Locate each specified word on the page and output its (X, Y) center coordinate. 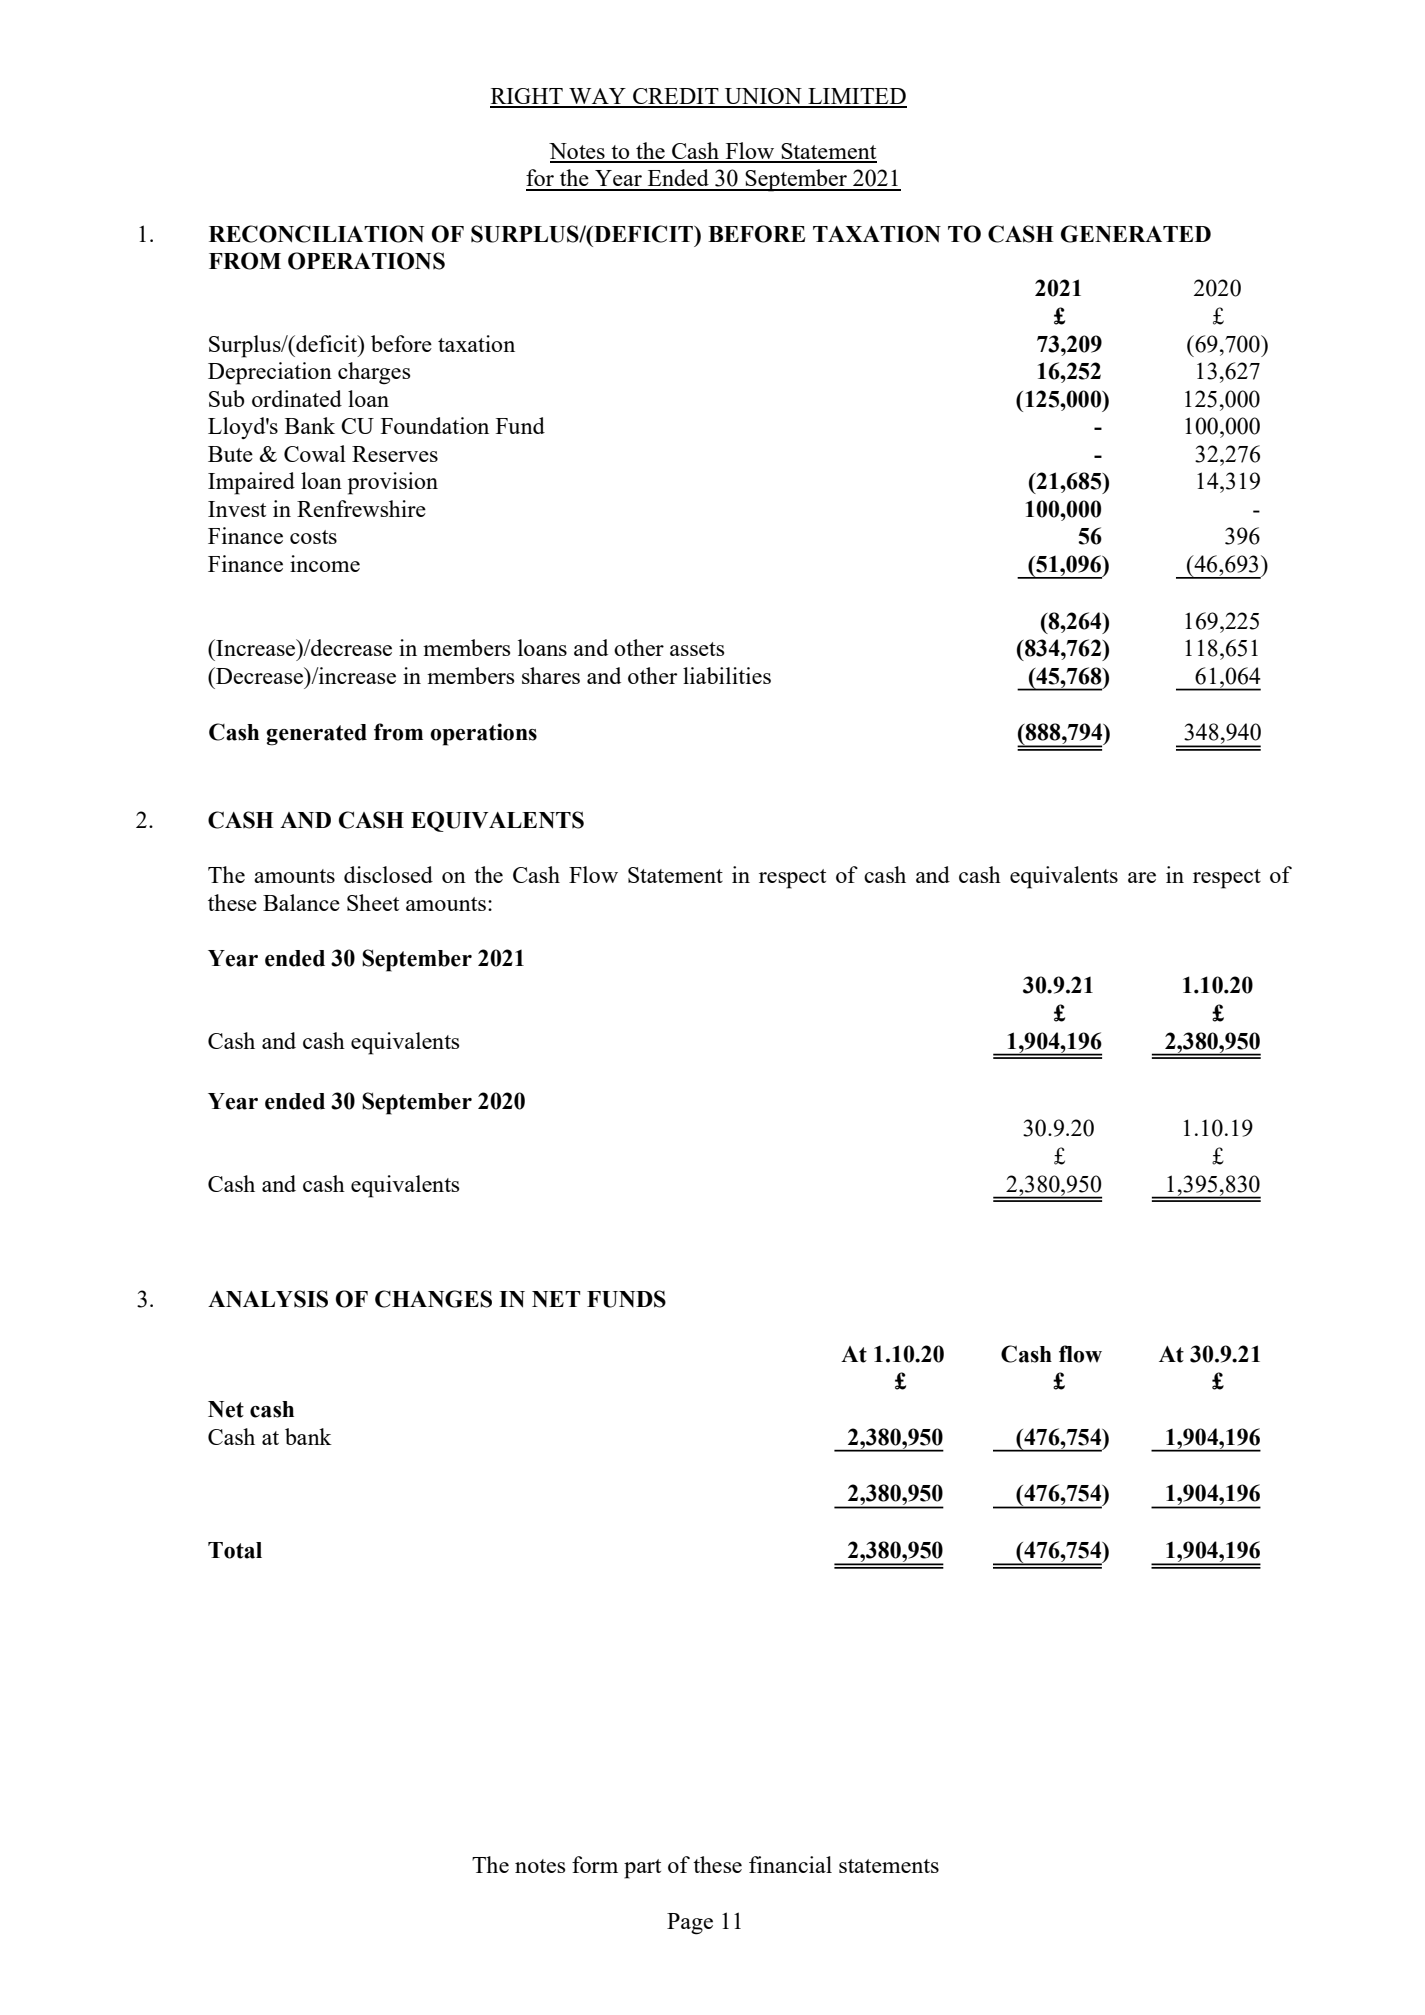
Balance (301, 902)
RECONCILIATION (316, 234)
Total (235, 1550)
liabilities (727, 675)
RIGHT (527, 97)
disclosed (388, 874)
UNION (763, 97)
